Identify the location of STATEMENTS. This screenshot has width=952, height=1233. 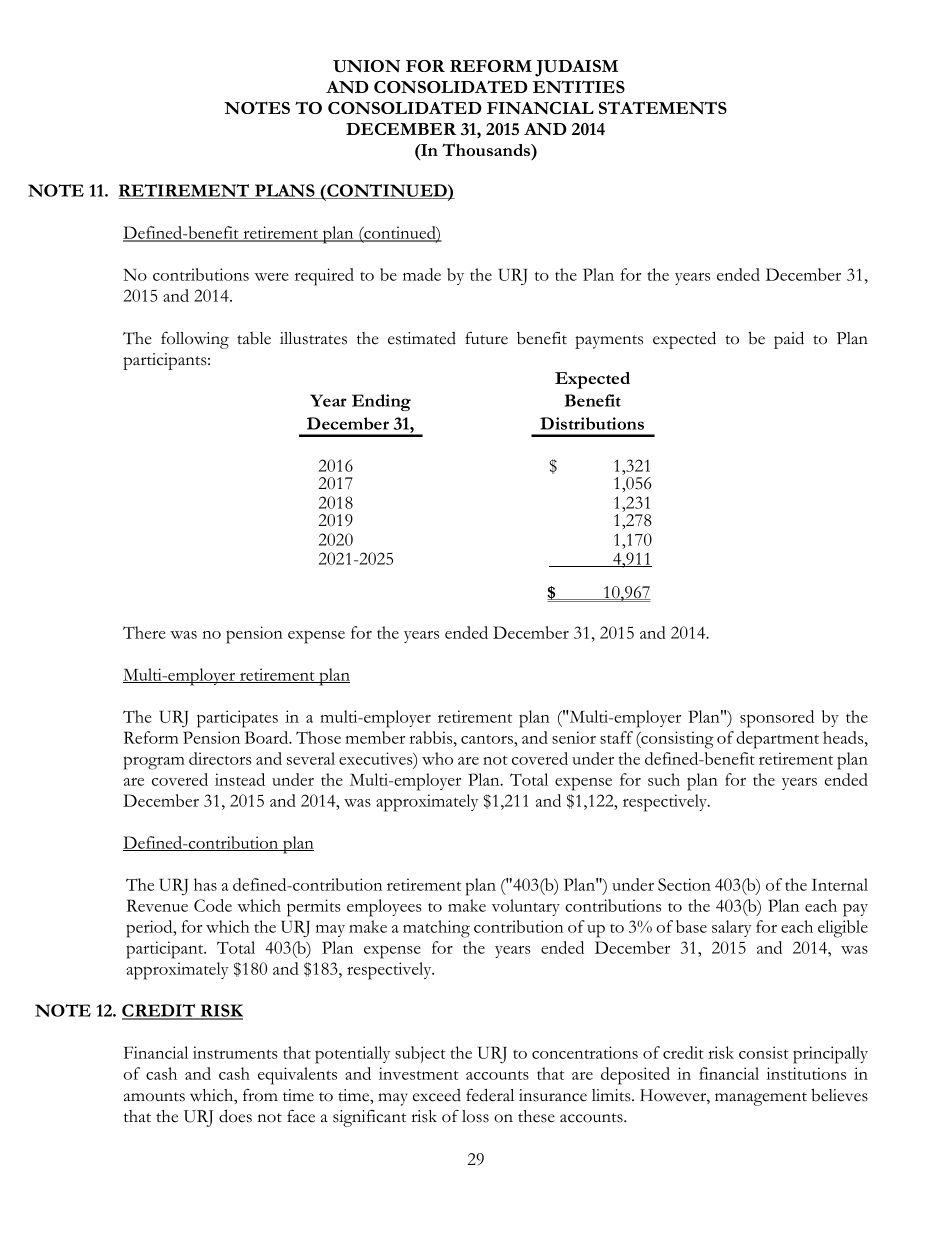
(663, 107).
